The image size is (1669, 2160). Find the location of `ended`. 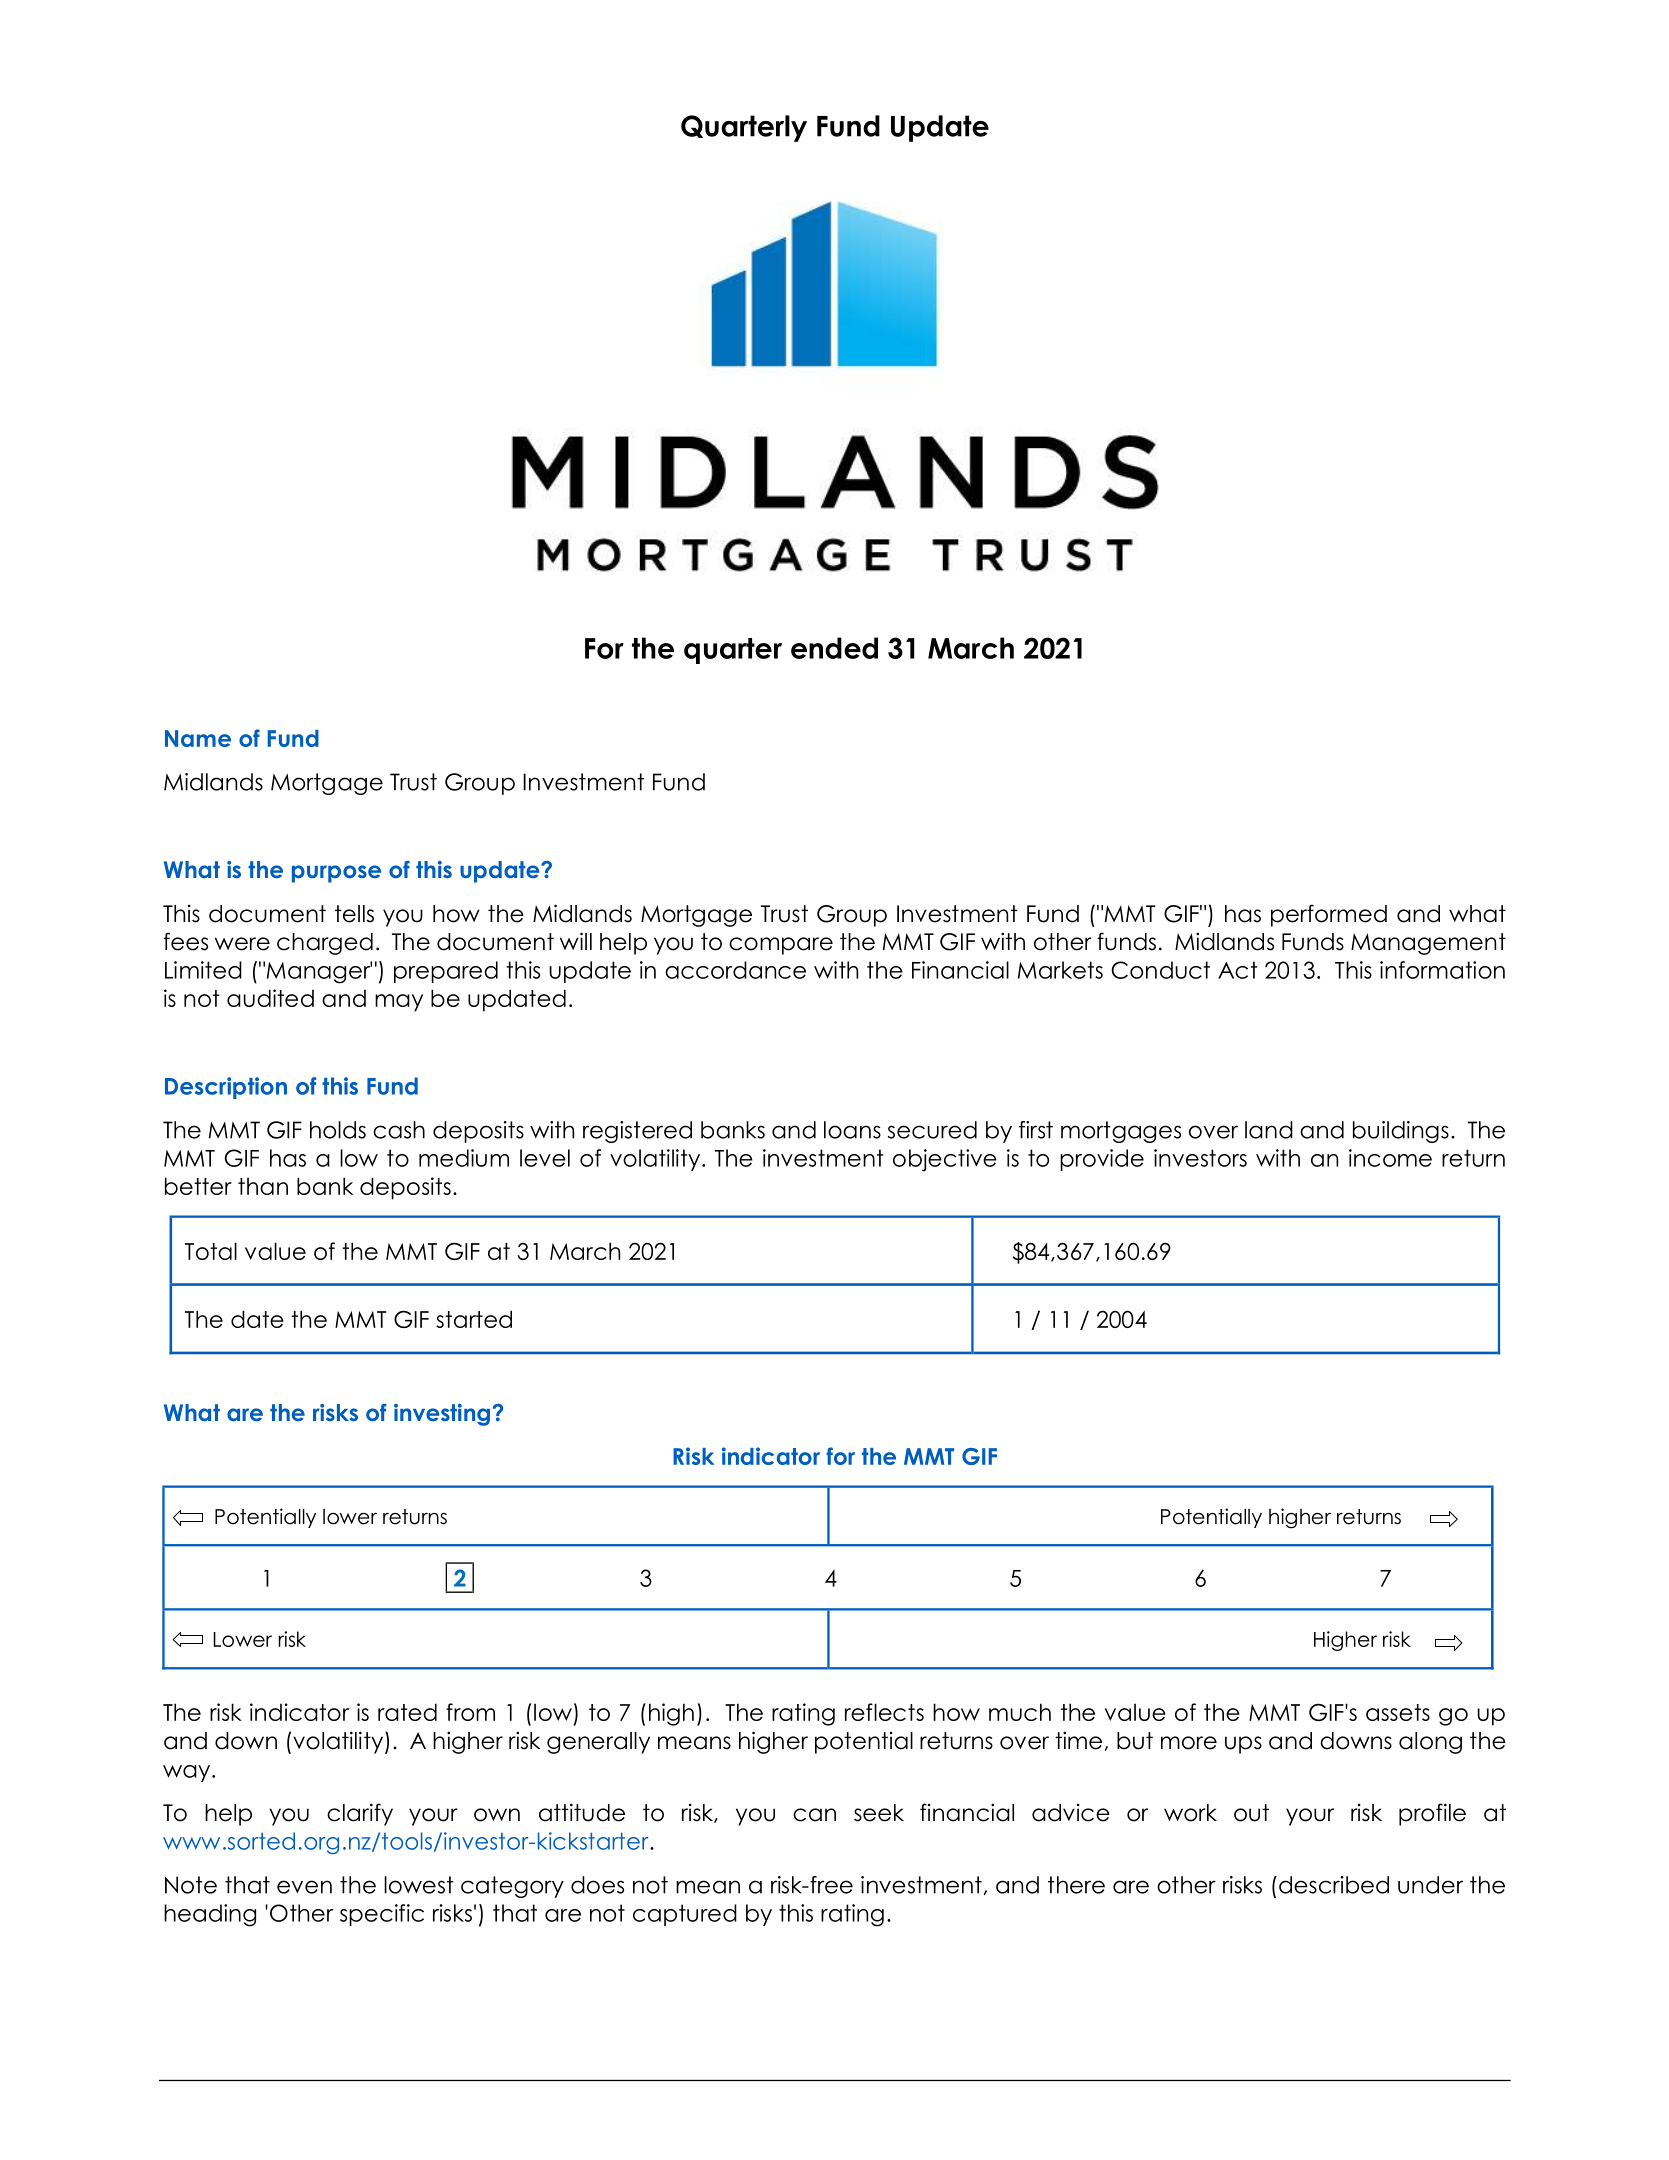

ended is located at coordinates (834, 648).
